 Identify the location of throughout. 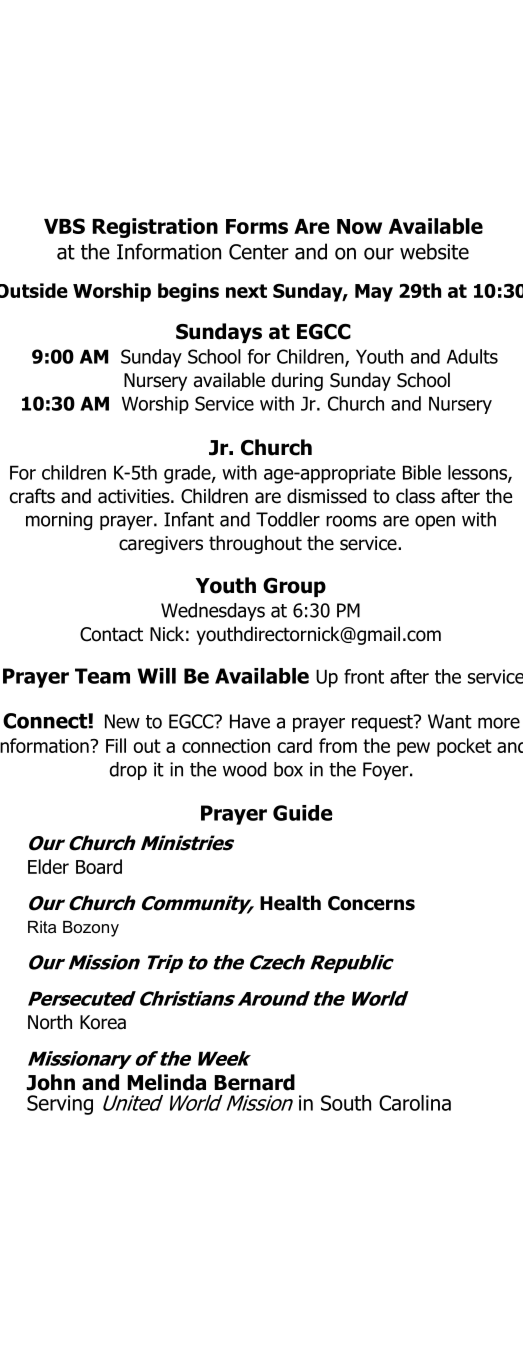
(255, 544).
